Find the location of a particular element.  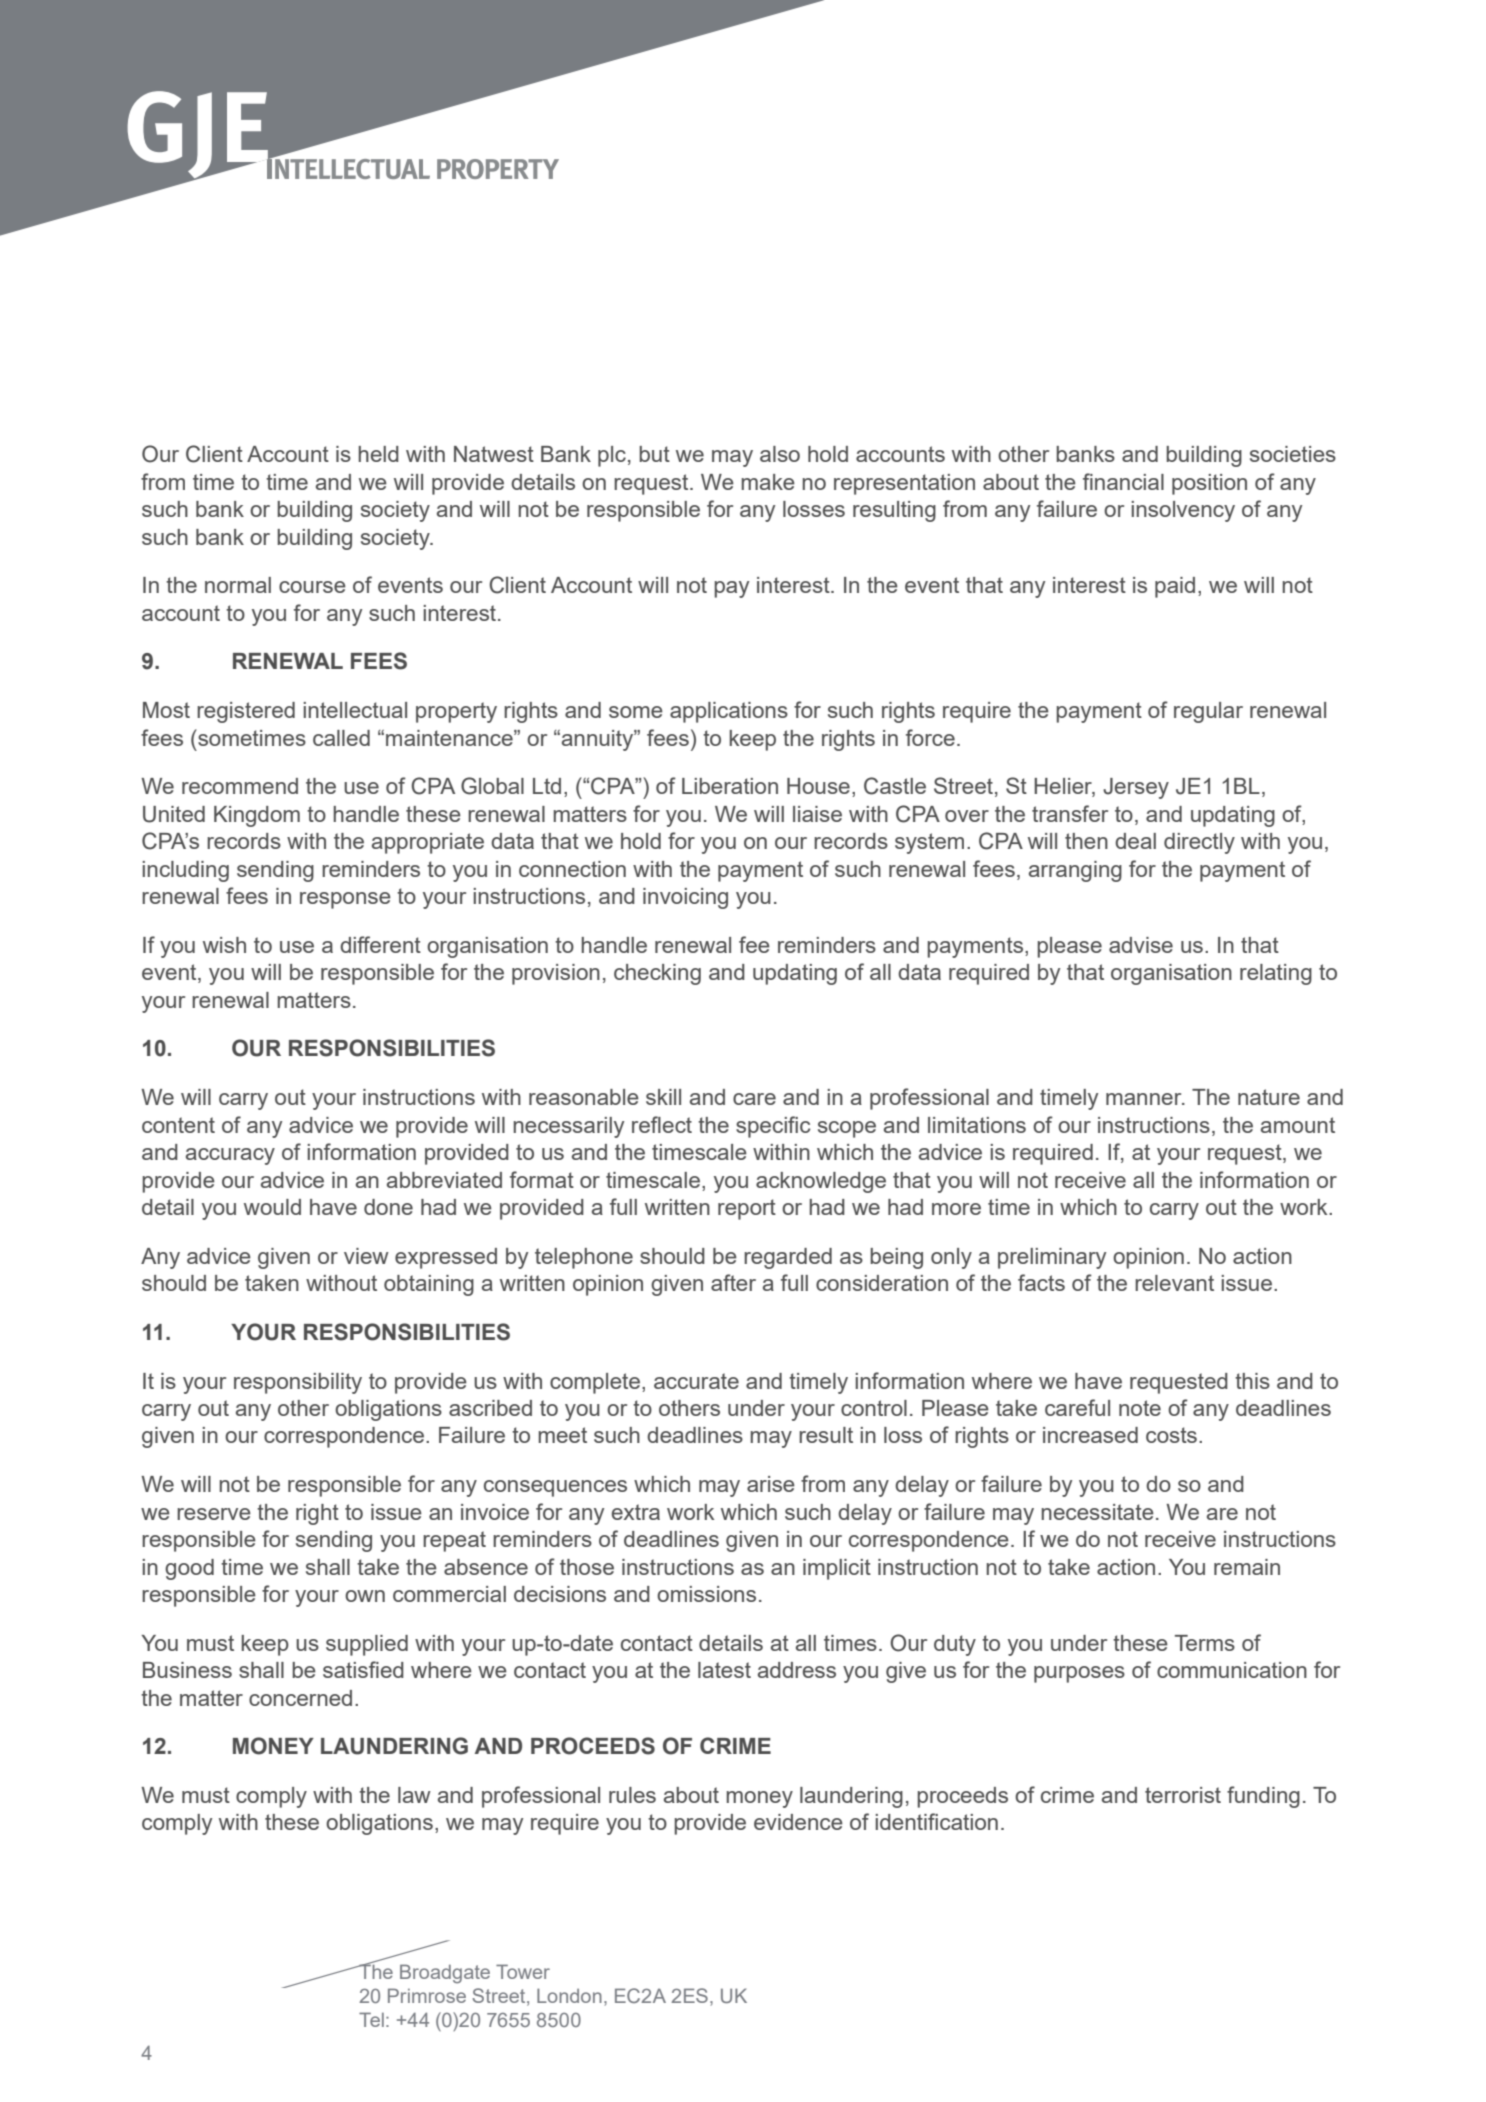

wish is located at coordinates (224, 945).
